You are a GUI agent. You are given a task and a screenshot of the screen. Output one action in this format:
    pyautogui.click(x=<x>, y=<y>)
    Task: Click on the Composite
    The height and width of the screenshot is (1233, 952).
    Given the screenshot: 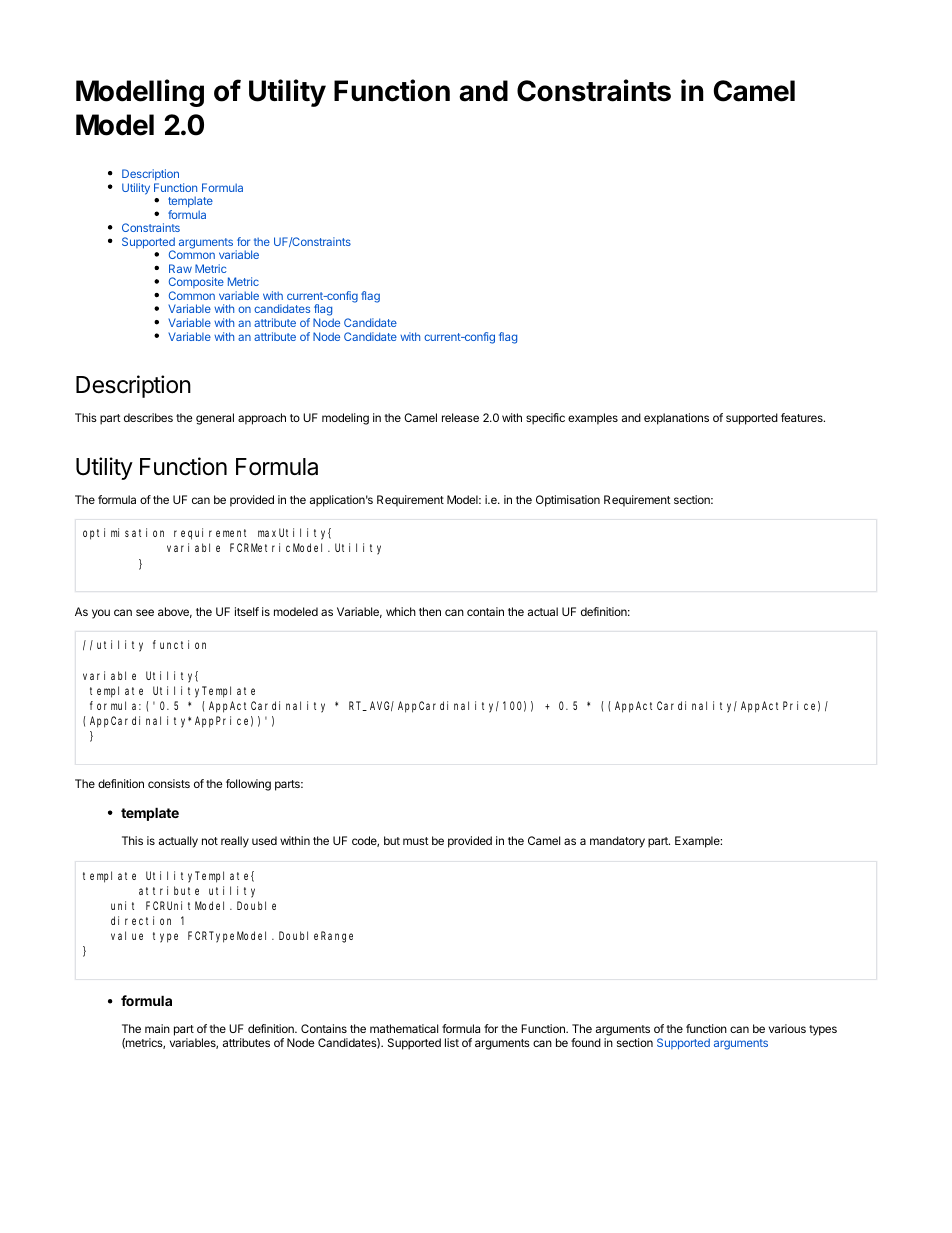 What is the action you would take?
    pyautogui.click(x=196, y=284)
